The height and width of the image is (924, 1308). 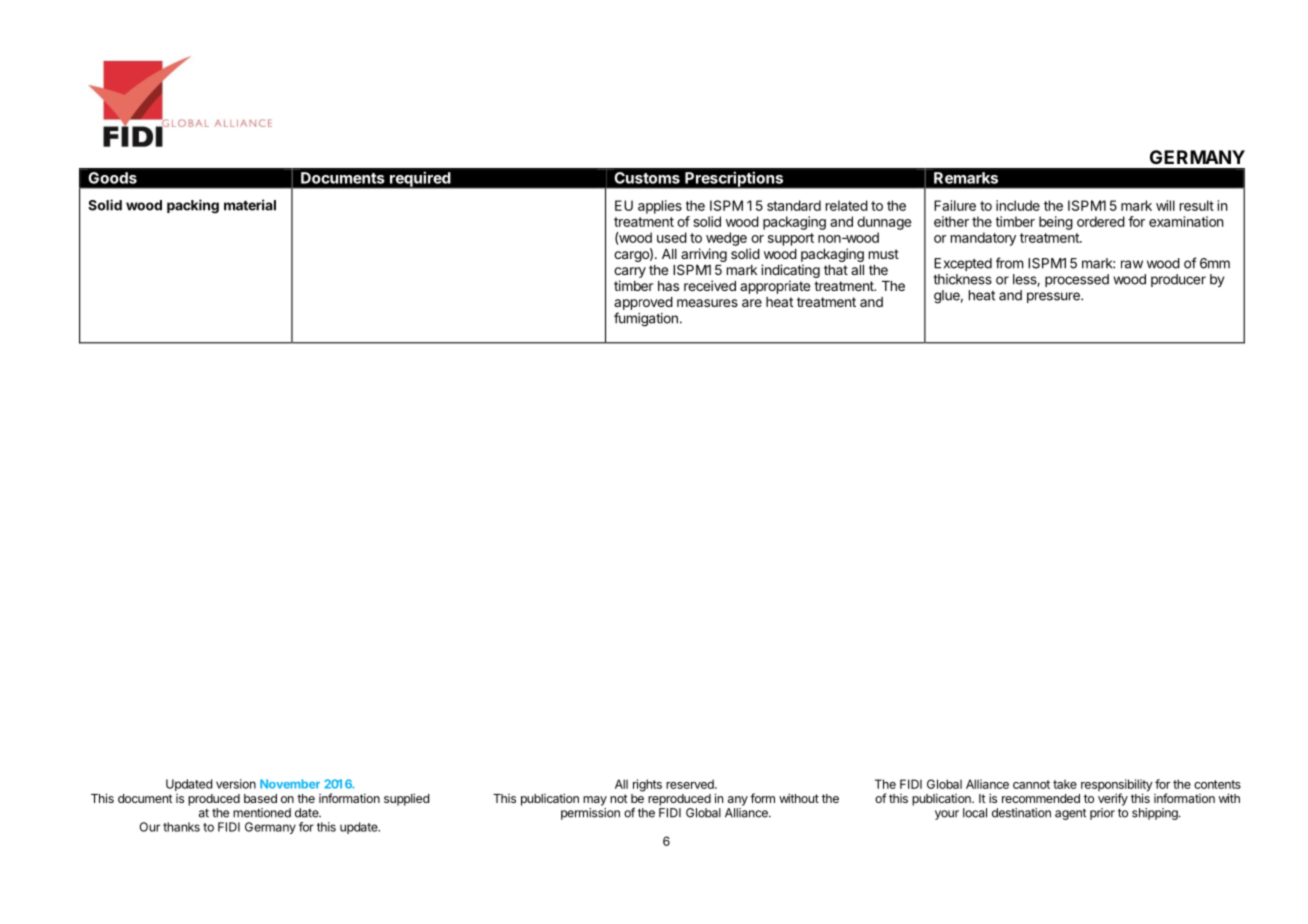 What do you see at coordinates (1018, 205) in the image?
I see `include` at bounding box center [1018, 205].
